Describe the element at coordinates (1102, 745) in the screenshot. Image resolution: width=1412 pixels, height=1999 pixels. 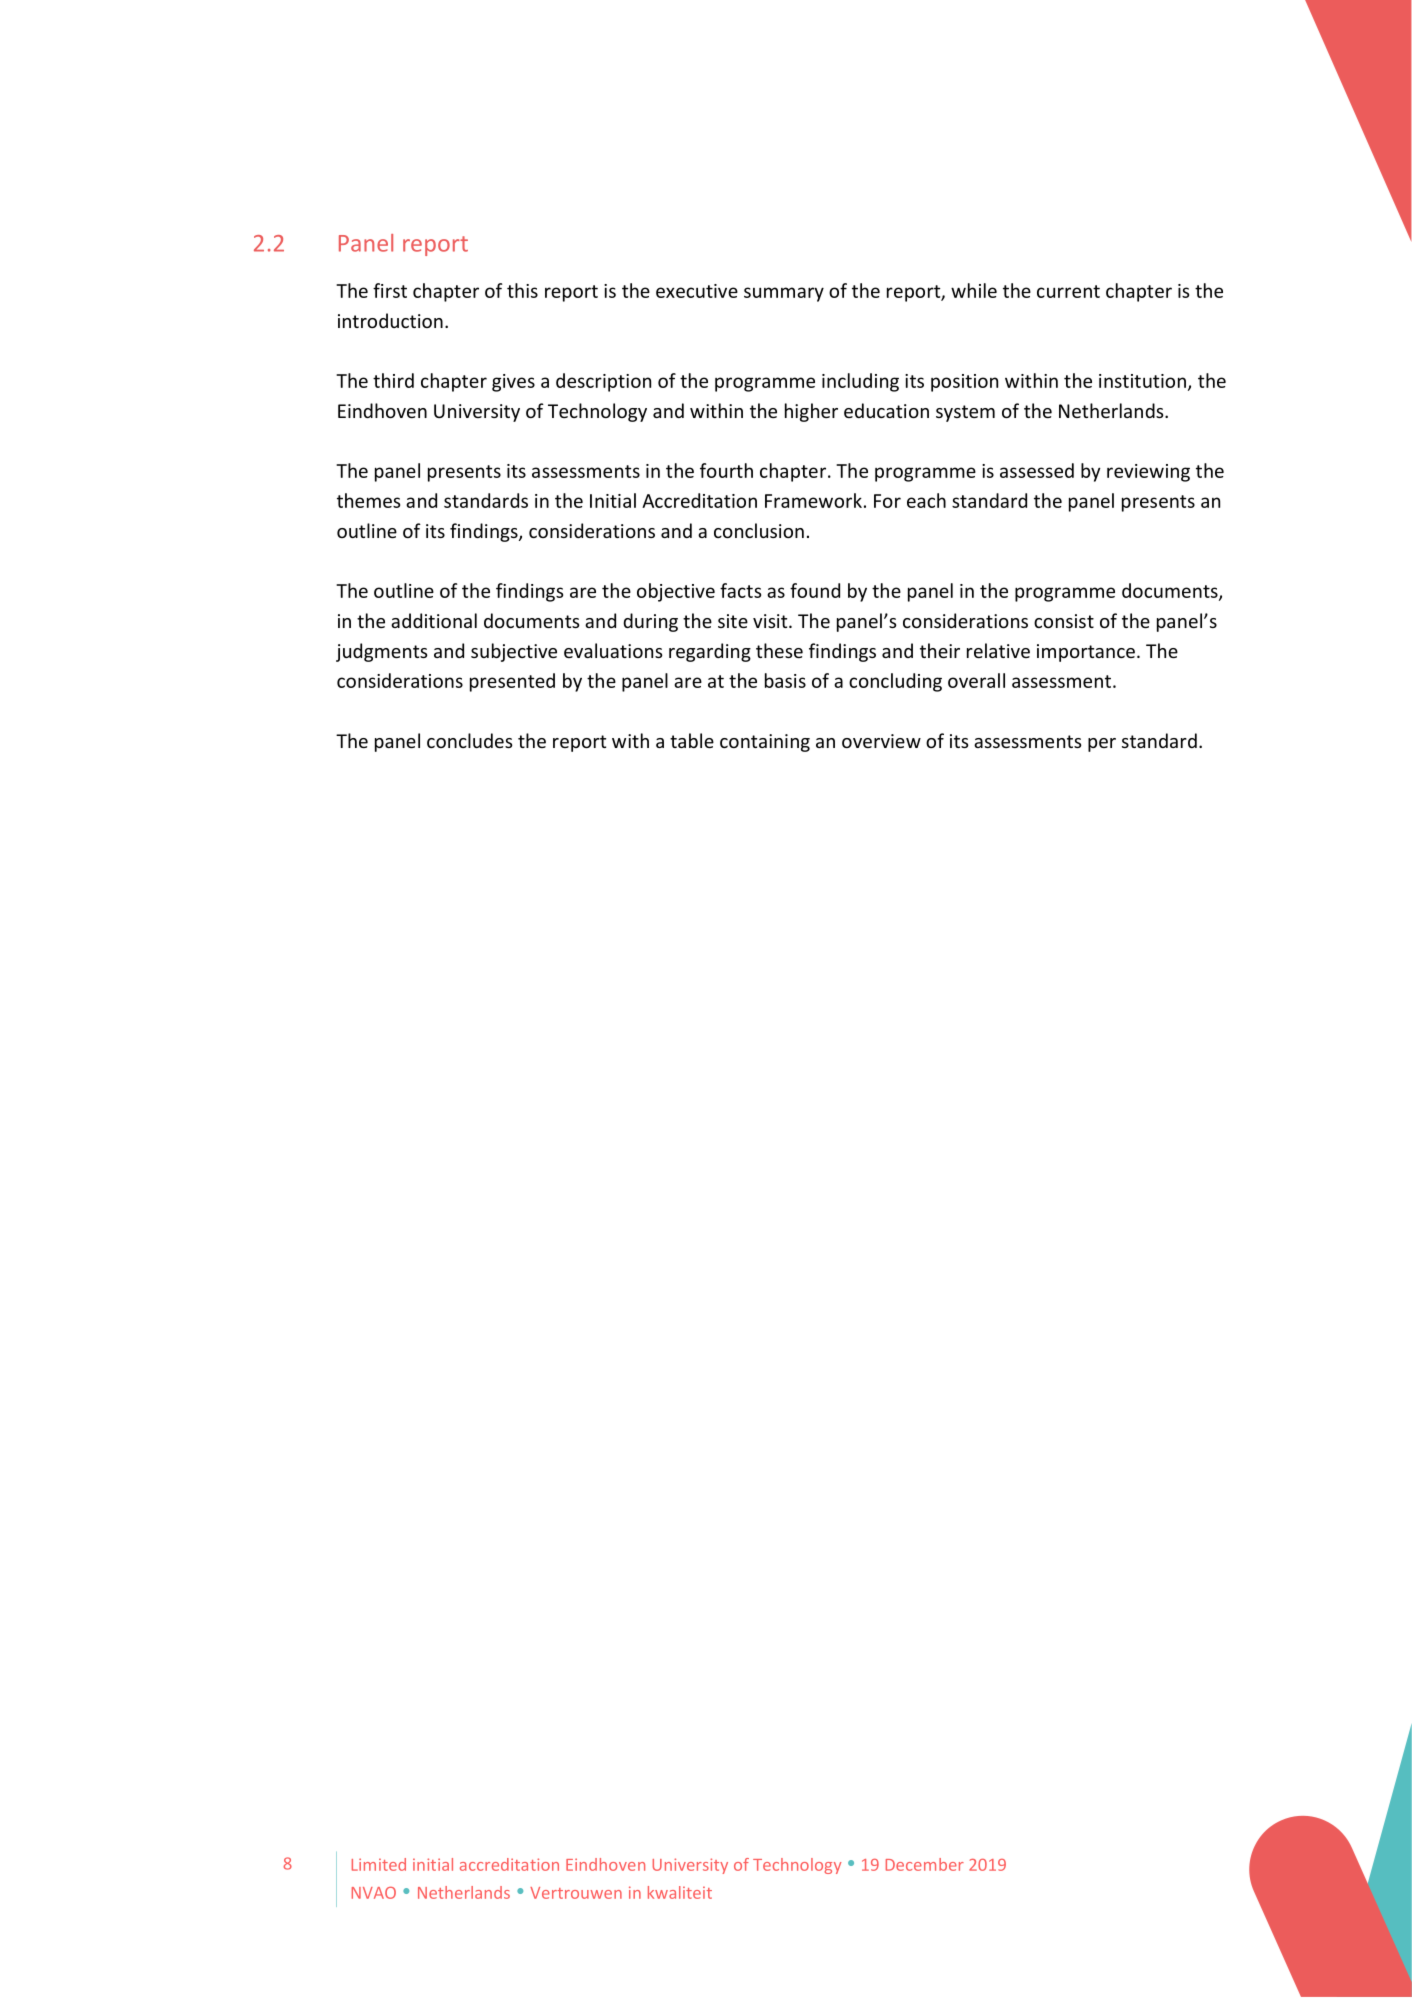
I see `per` at that location.
